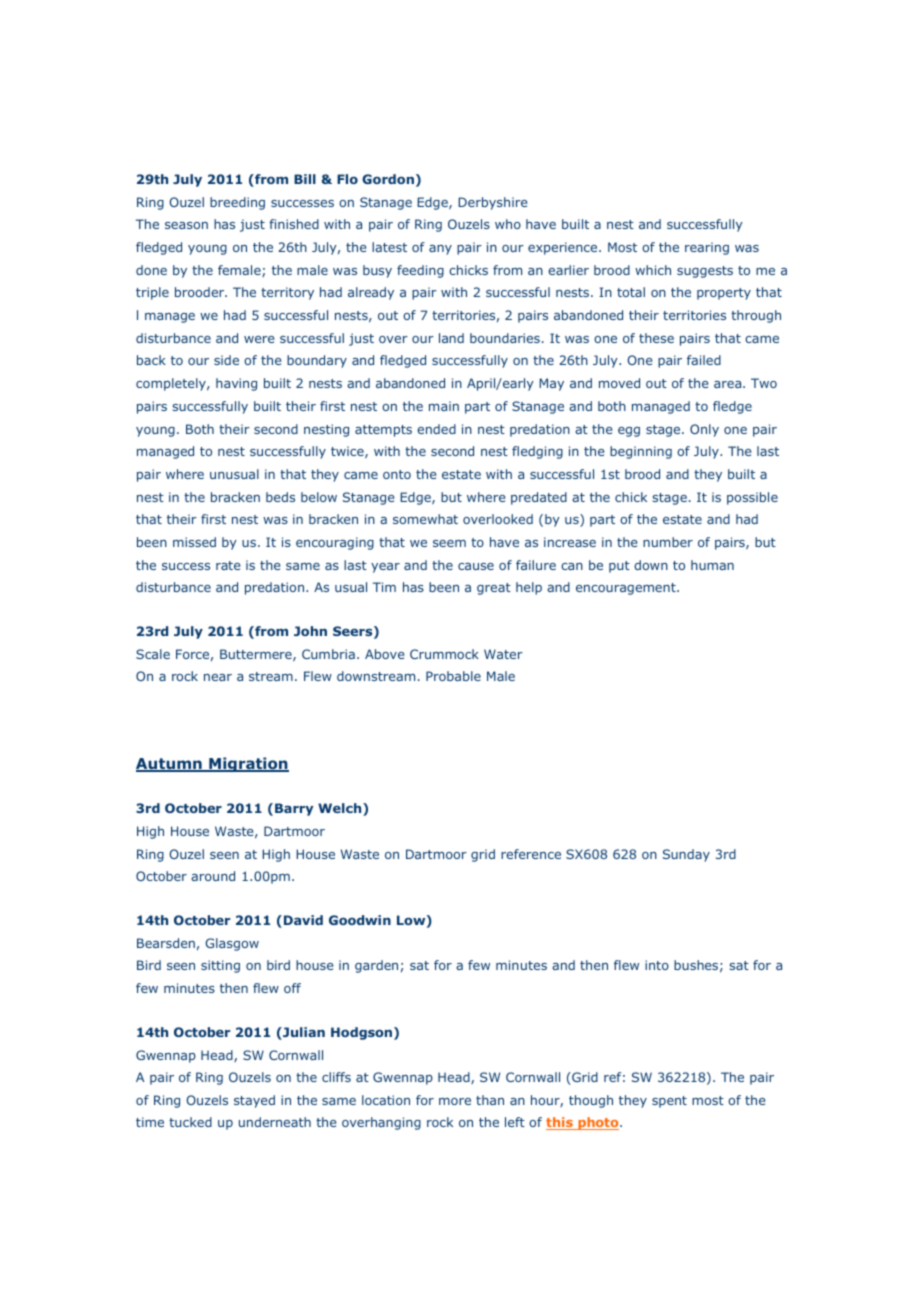 The image size is (924, 1308). What do you see at coordinates (669, 1102) in the screenshot?
I see `spent` at bounding box center [669, 1102].
